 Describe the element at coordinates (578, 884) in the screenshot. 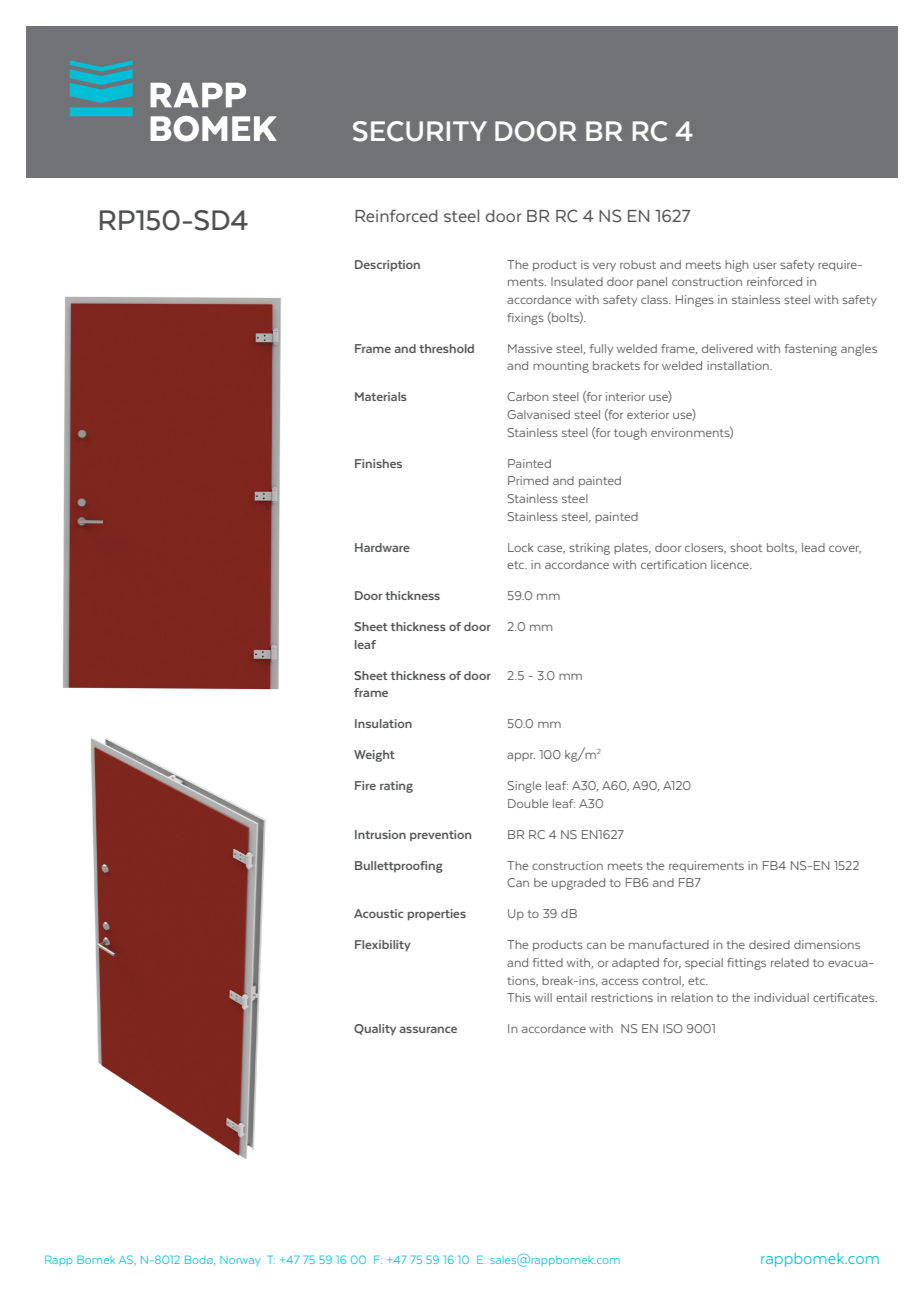

I see `upgraded` at that location.
